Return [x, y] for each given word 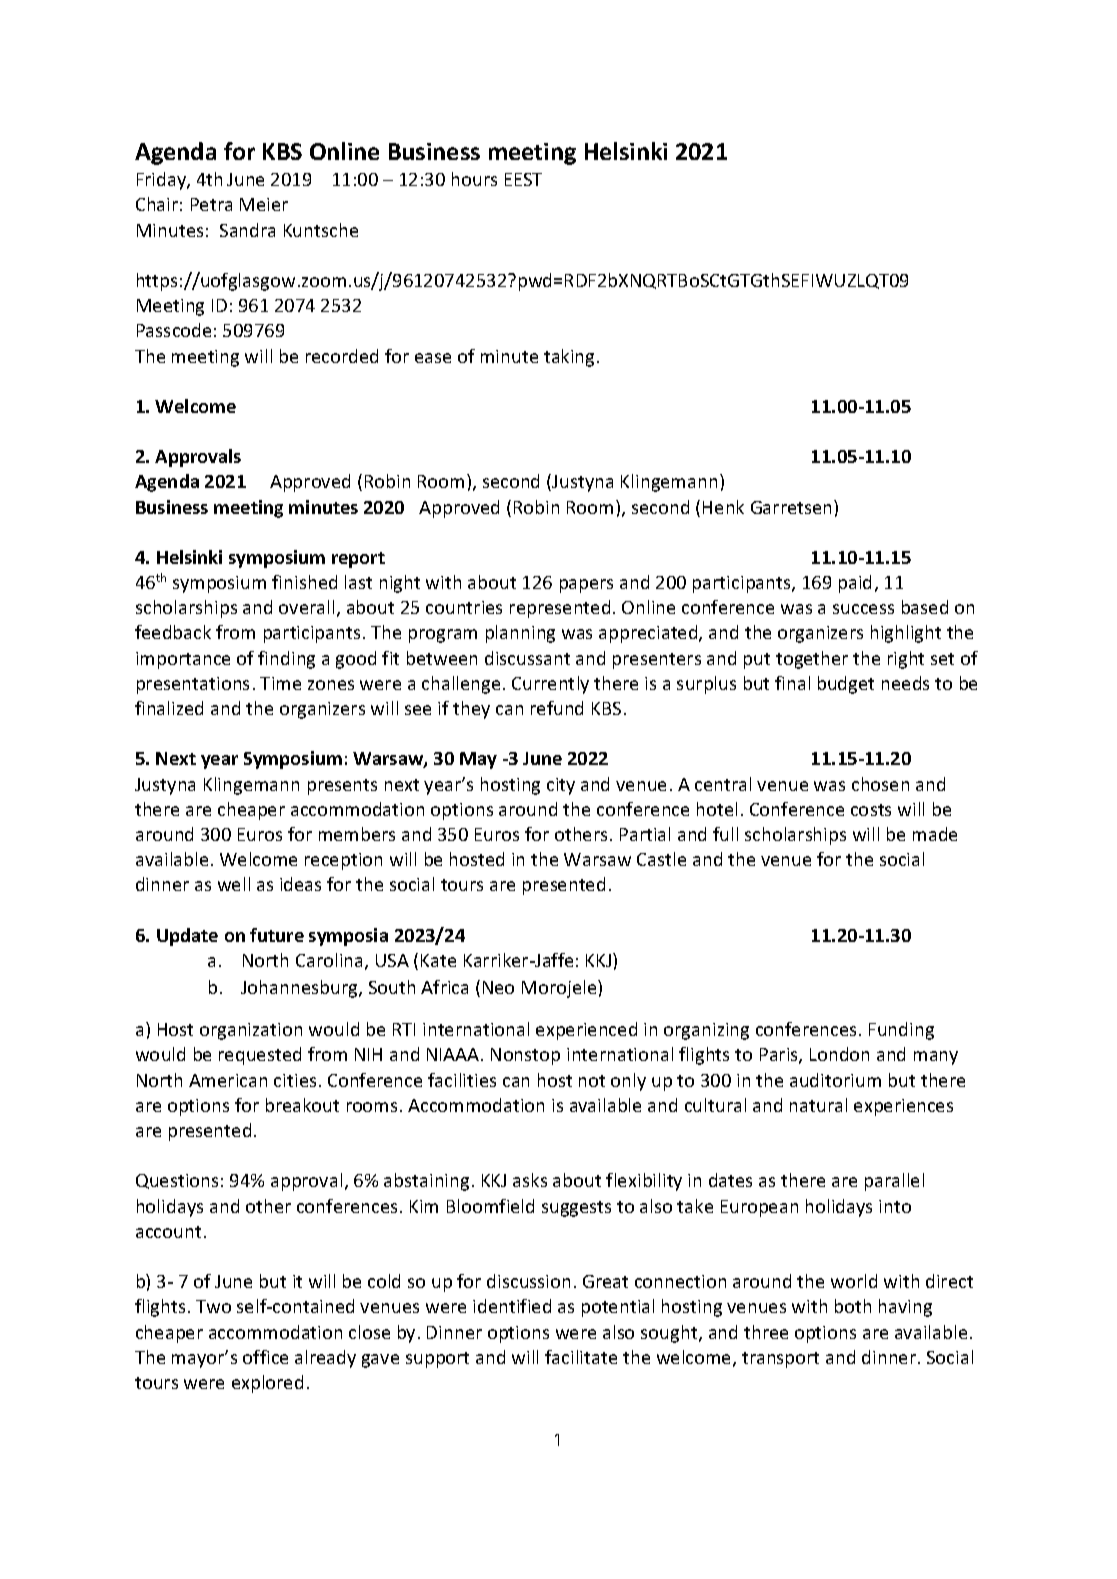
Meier [264, 204]
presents [342, 787]
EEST [523, 179]
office [265, 1357]
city [561, 786]
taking [569, 358]
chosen [880, 784]
